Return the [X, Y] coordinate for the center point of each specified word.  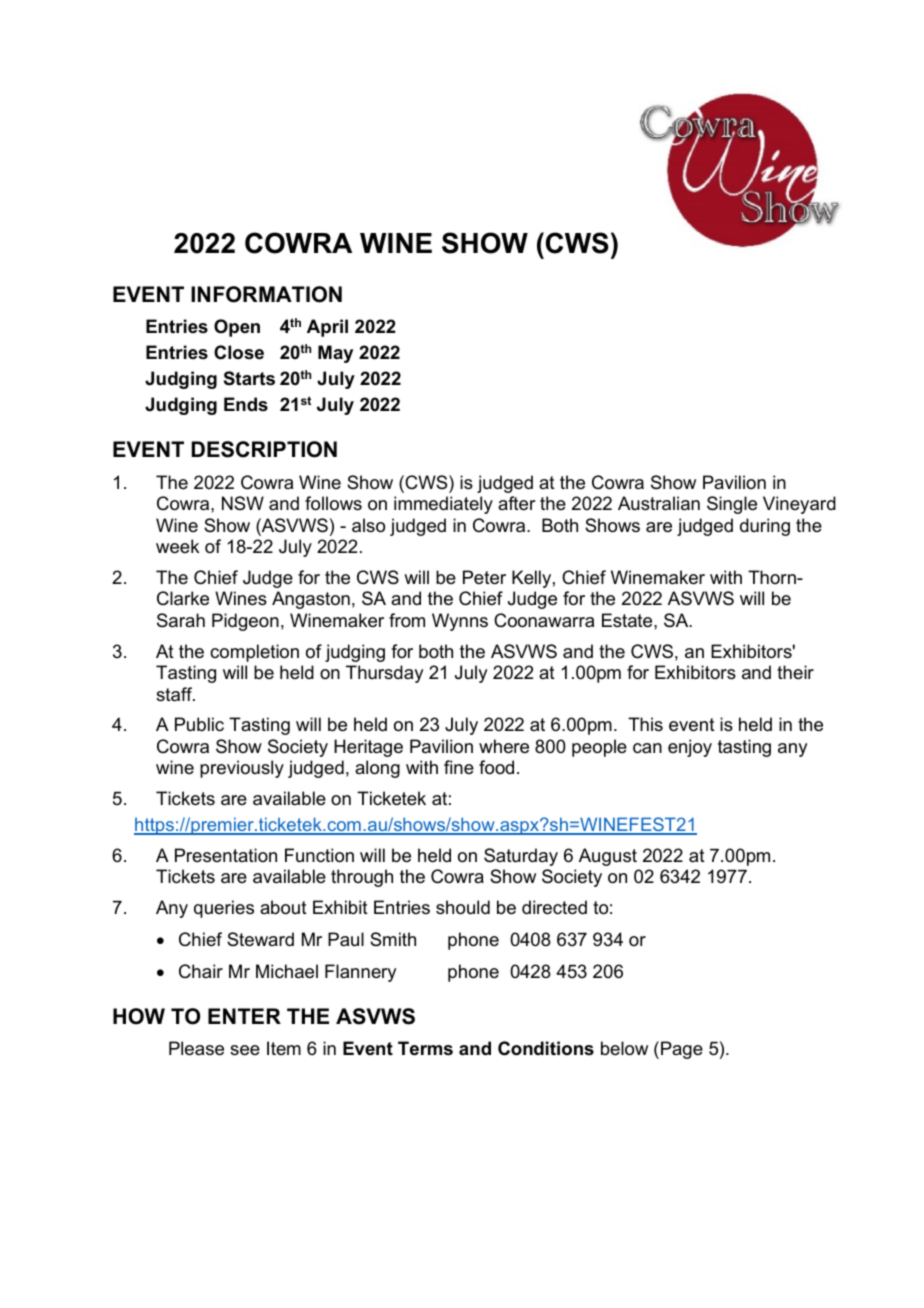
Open [237, 328]
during [765, 527]
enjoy [690, 748]
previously [242, 769]
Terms [425, 1048]
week [177, 546]
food [496, 767]
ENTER [244, 1016]
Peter [484, 577]
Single [732, 505]
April [327, 328]
